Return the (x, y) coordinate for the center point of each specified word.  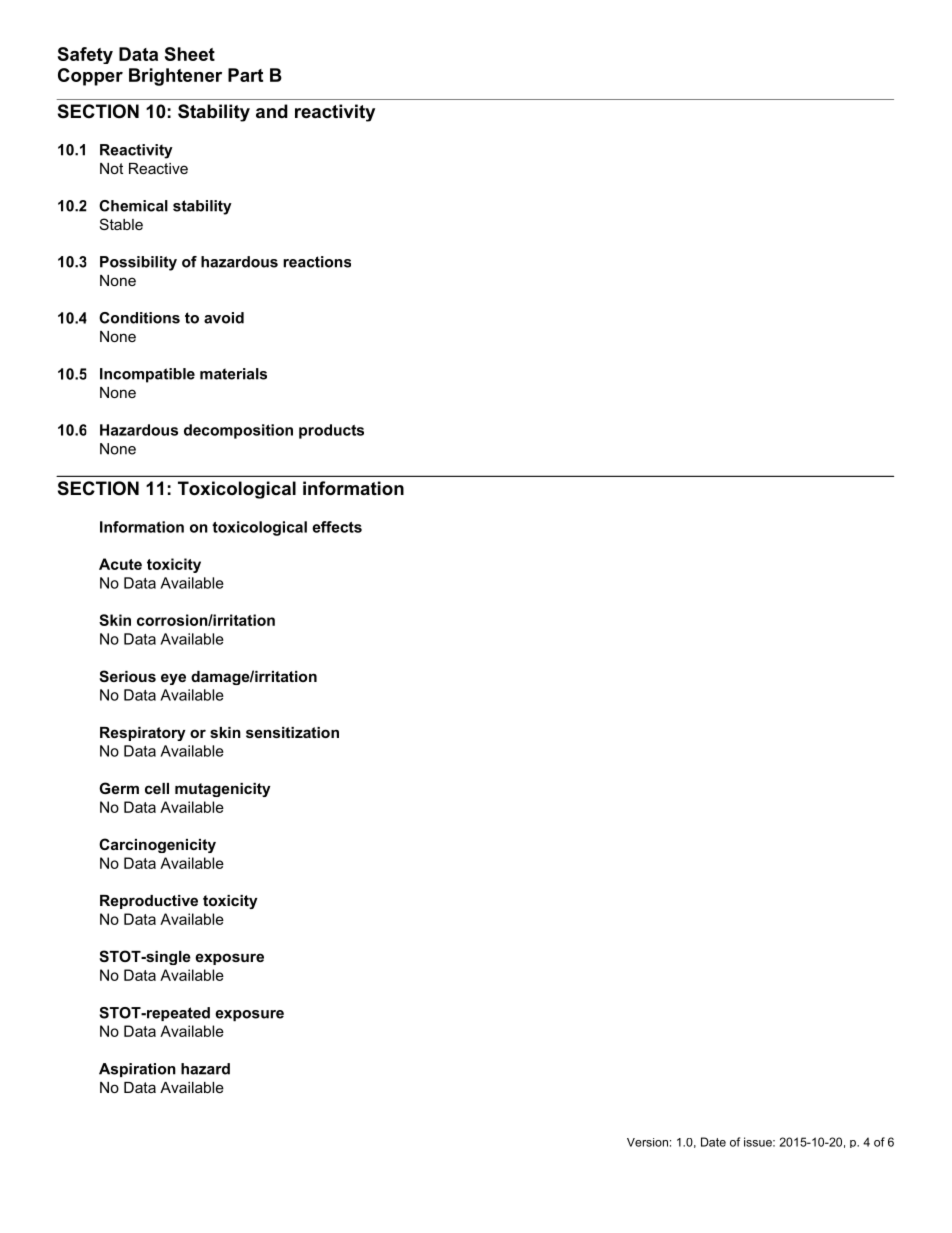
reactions (317, 262)
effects (337, 527)
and (272, 111)
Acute (120, 564)
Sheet (190, 54)
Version (647, 1142)
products (331, 431)
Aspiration (137, 1070)
